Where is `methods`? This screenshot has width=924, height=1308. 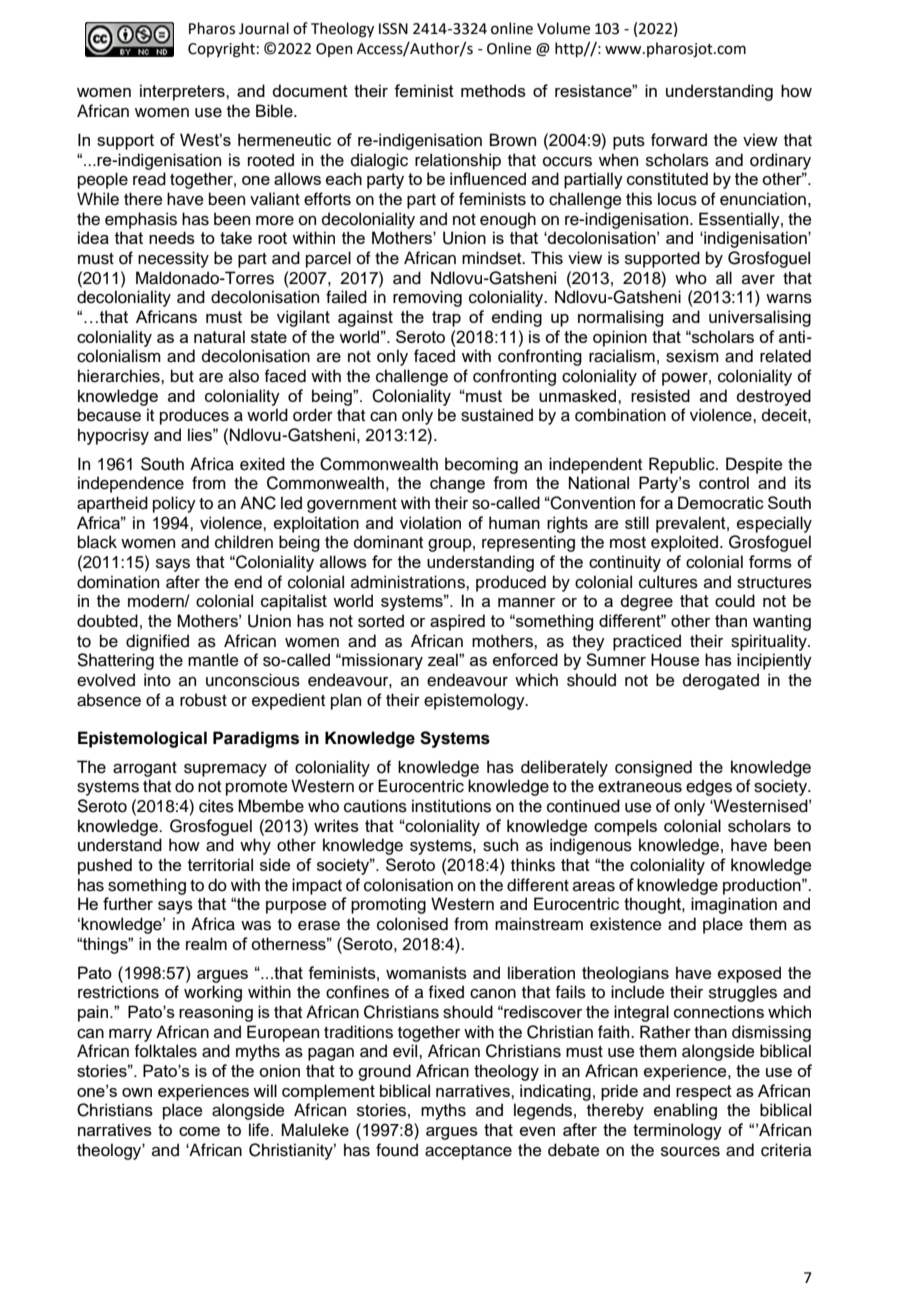 methods is located at coordinates (493, 90).
